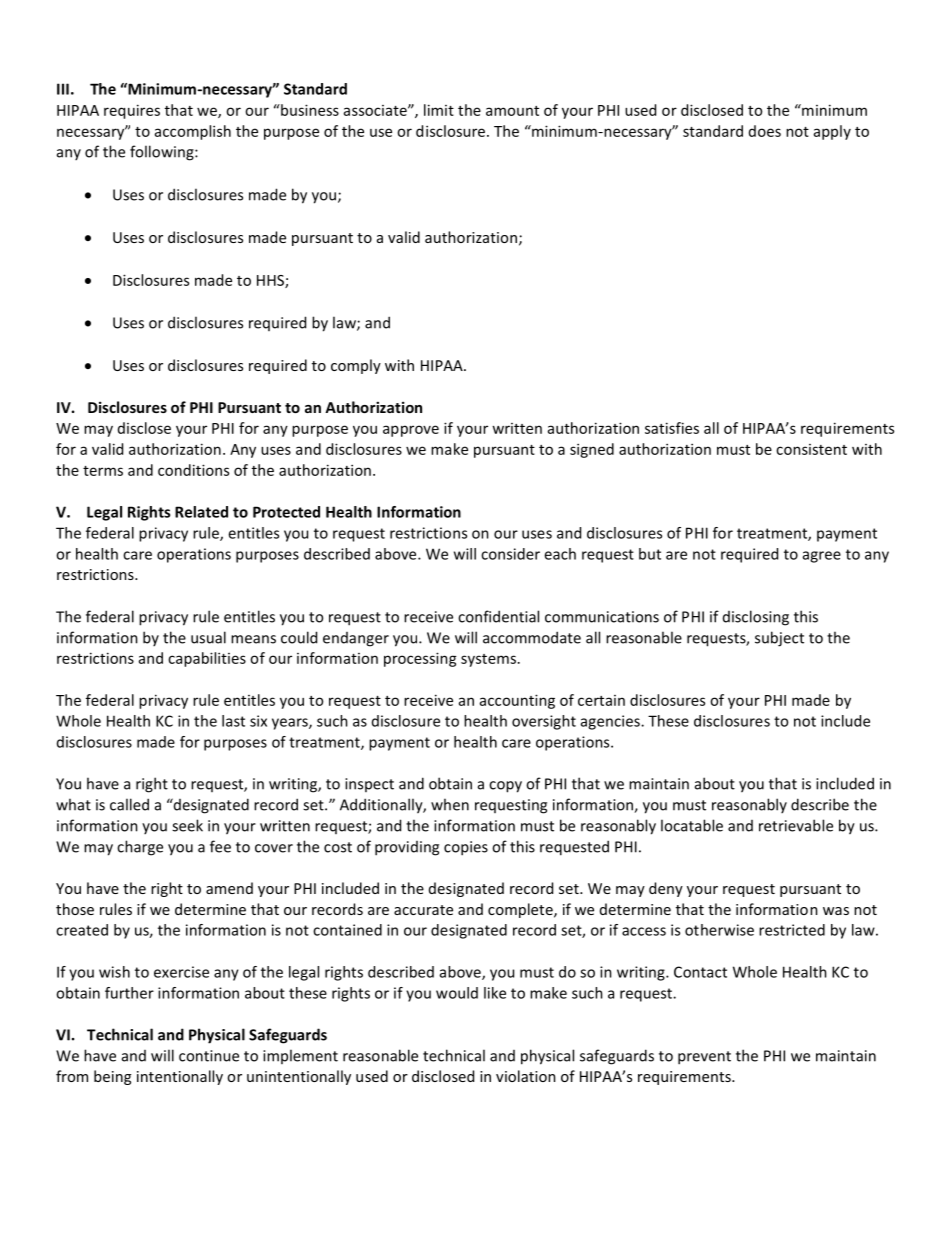 The image size is (952, 1233). Describe the element at coordinates (450, 804) in the screenshot. I see `when` at that location.
